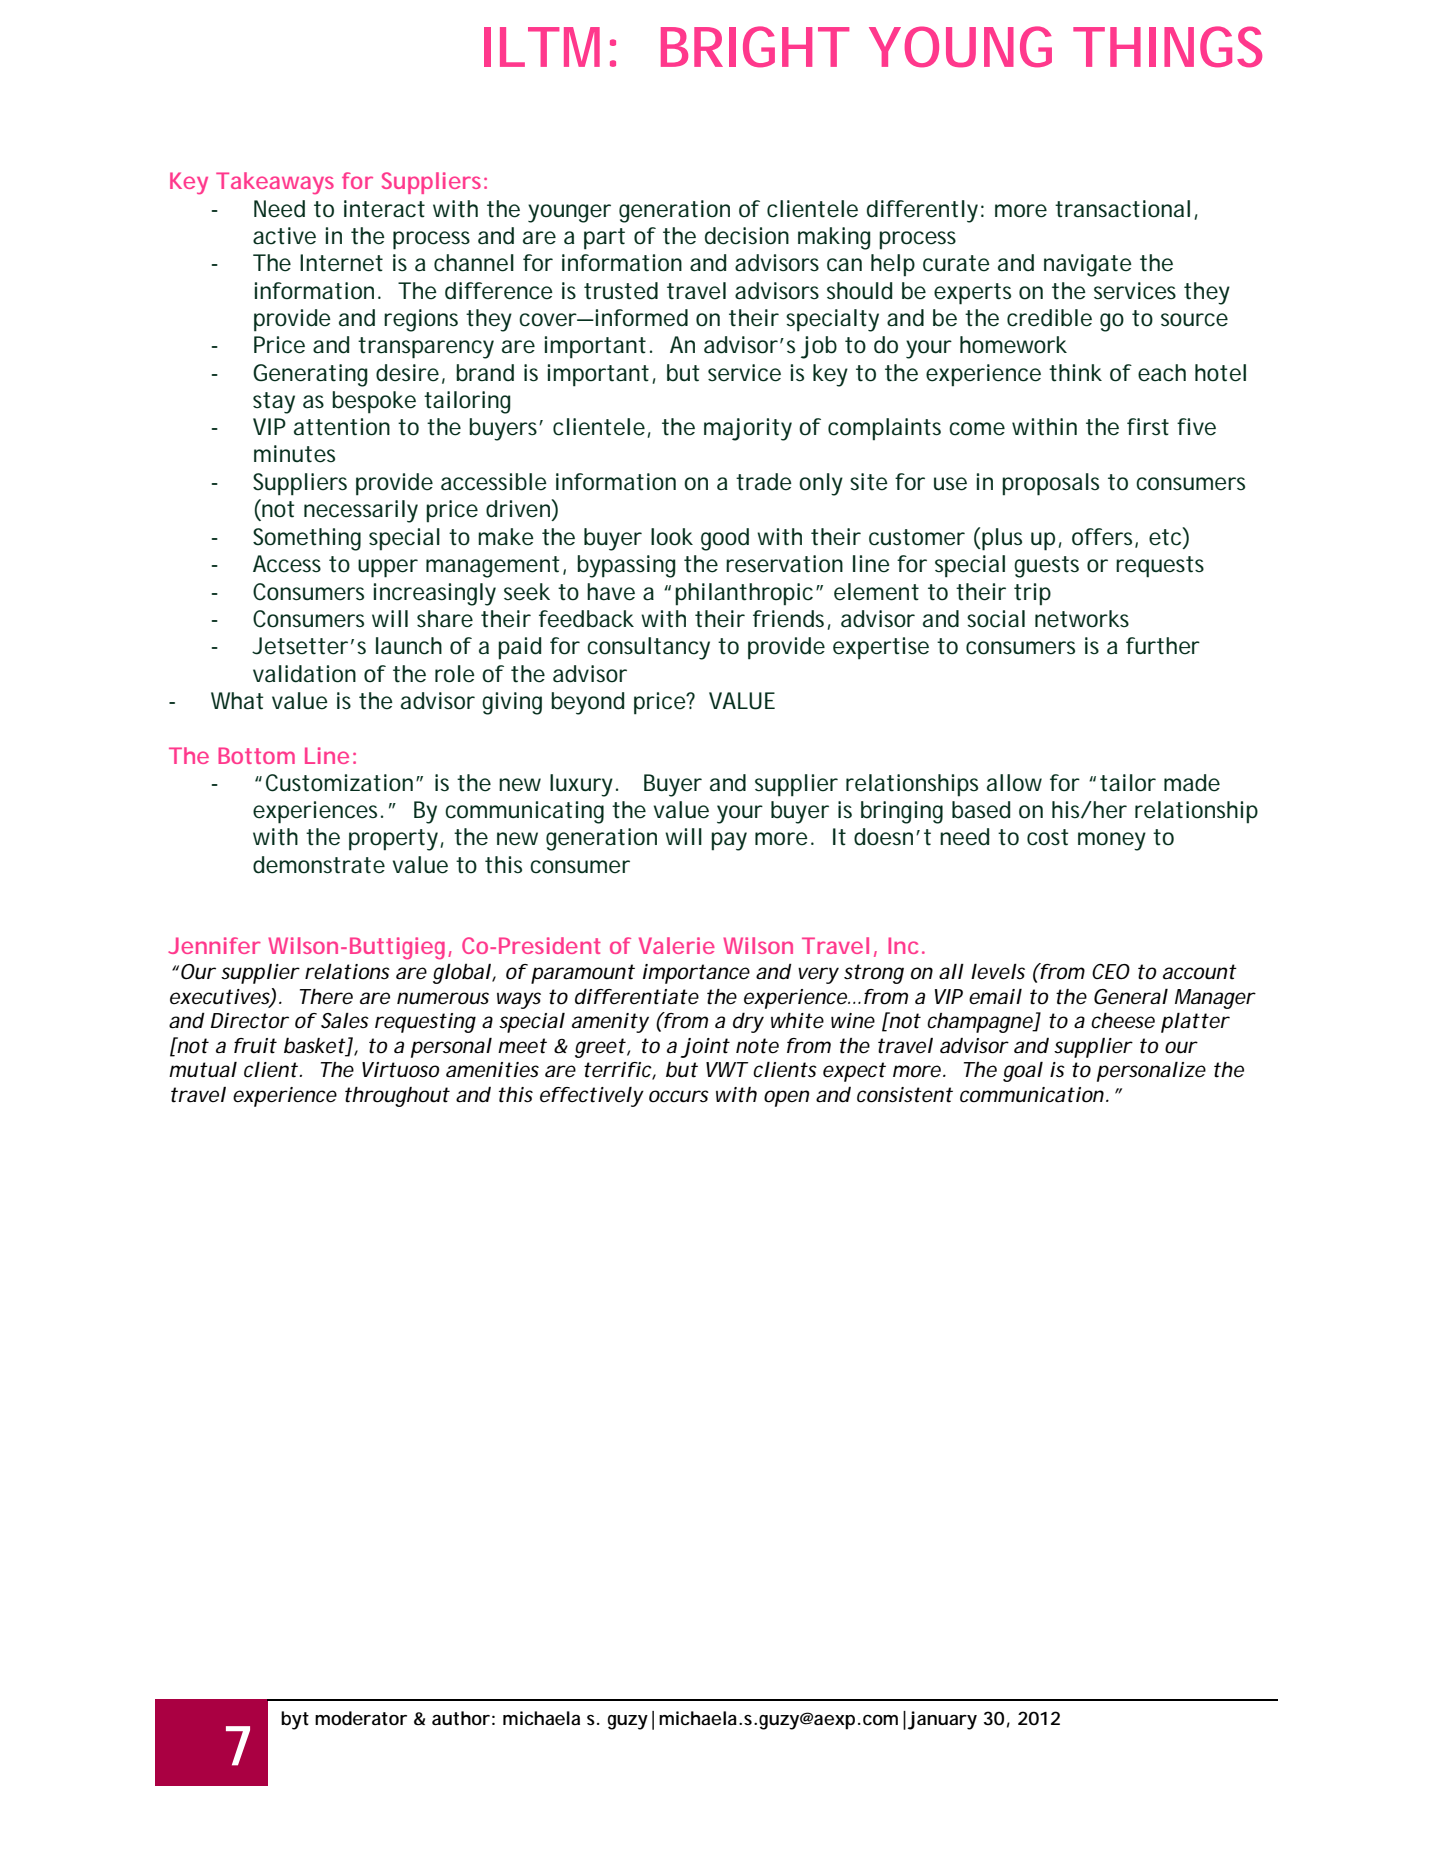 The image size is (1433, 1855). I want to click on throughout, so click(397, 1097).
